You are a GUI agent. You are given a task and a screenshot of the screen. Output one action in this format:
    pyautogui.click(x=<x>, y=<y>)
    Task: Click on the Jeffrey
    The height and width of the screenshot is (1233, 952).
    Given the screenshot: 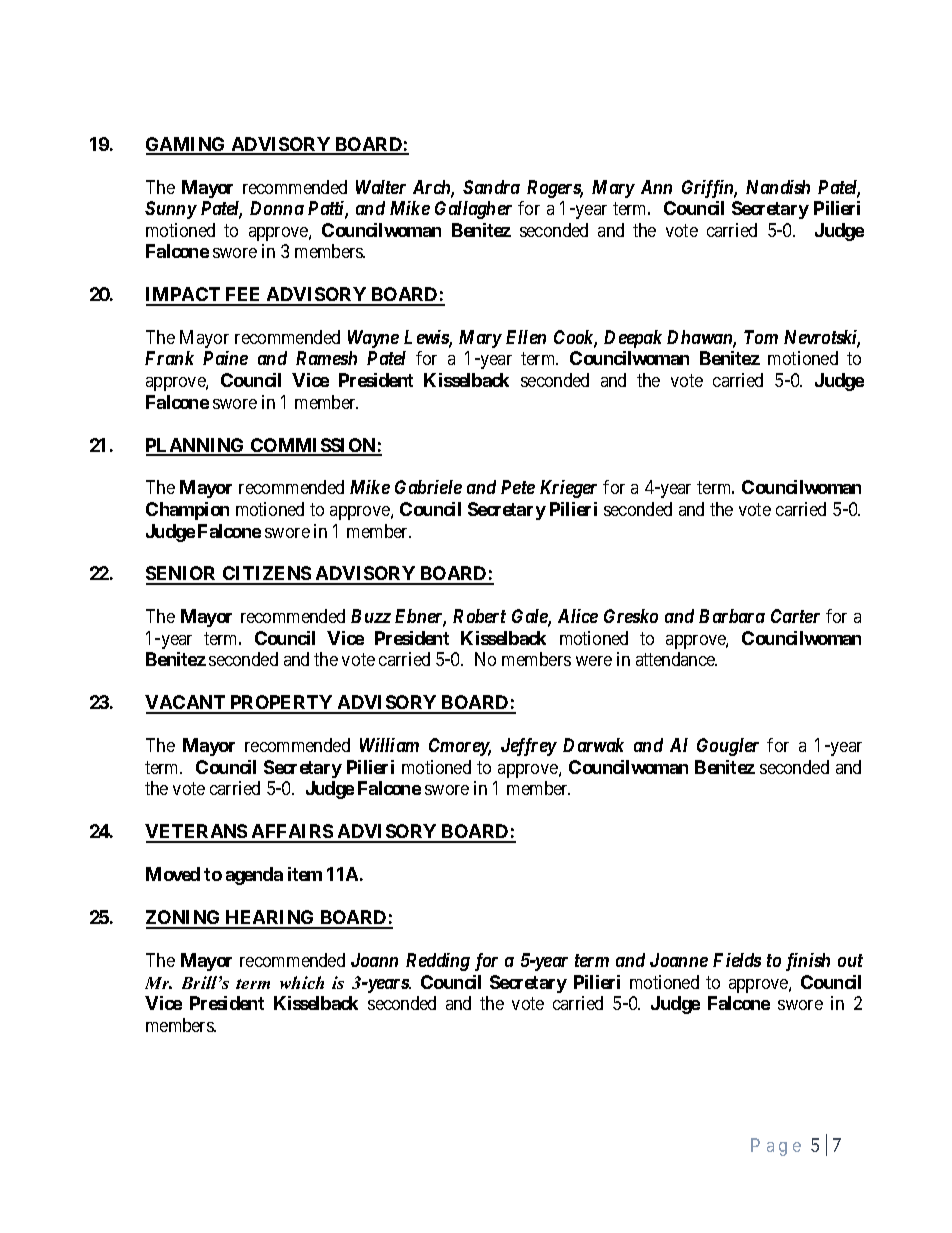 What is the action you would take?
    pyautogui.click(x=529, y=747)
